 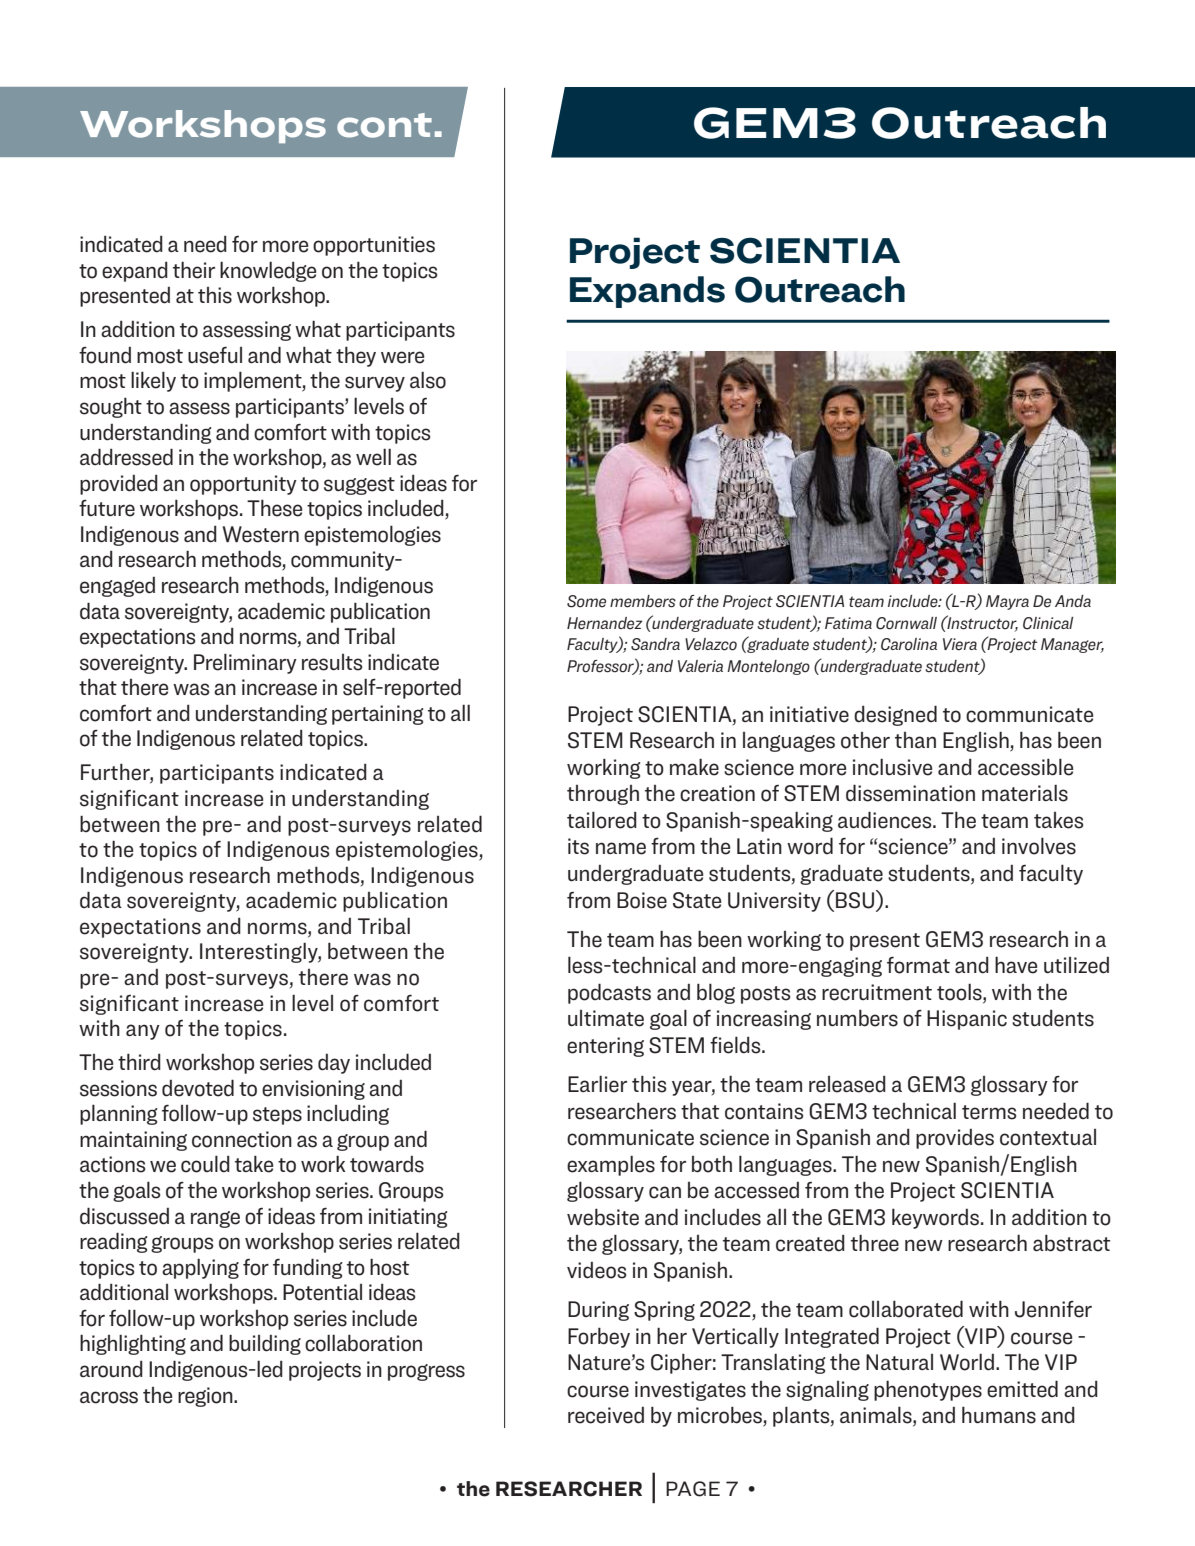 What do you see at coordinates (606, 1415) in the page?
I see `received` at bounding box center [606, 1415].
